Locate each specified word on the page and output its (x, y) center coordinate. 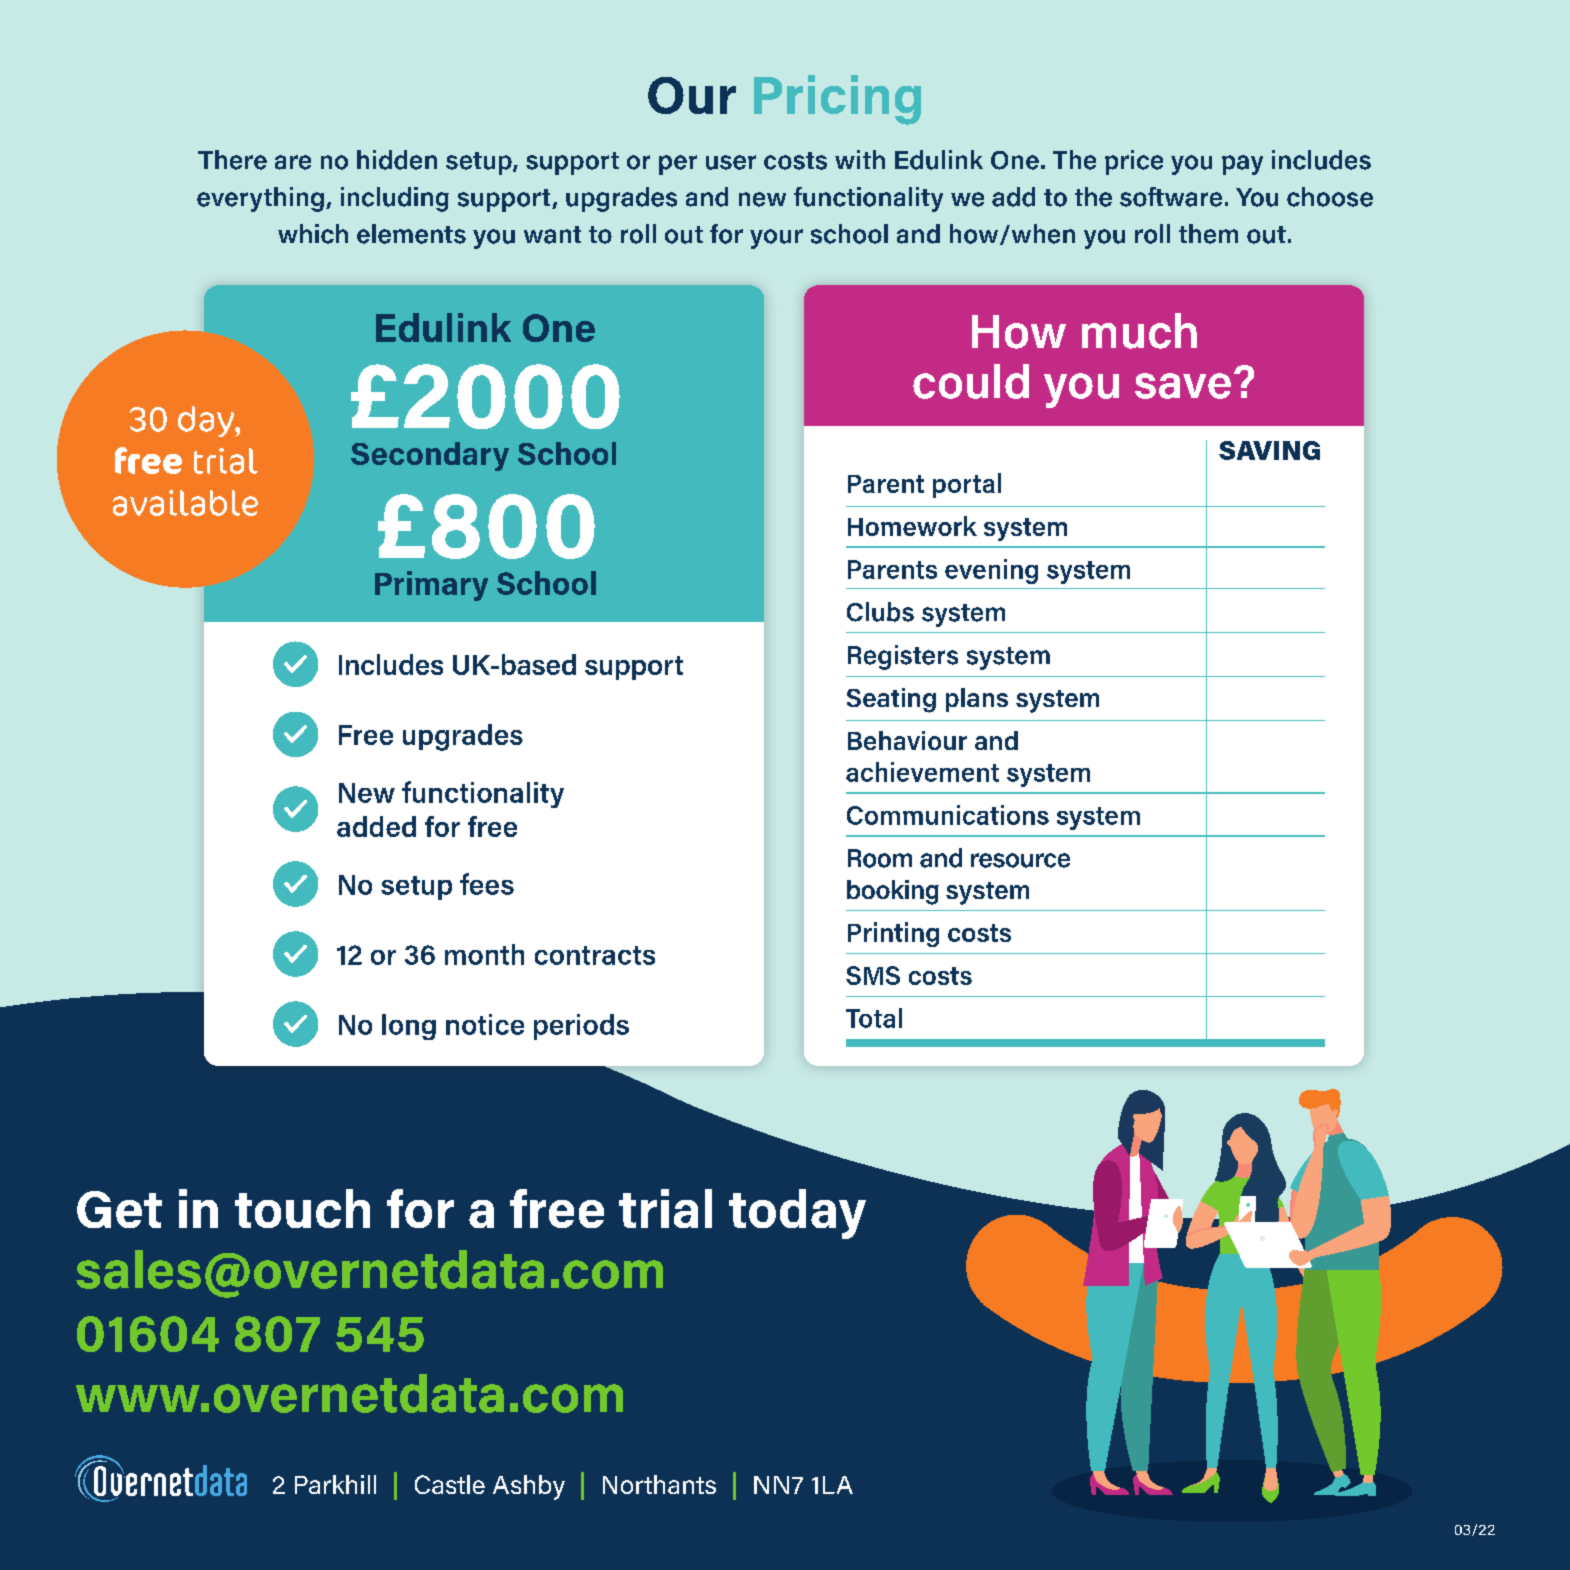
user (731, 162)
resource (1020, 860)
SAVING (1269, 450)
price (1134, 162)
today (797, 1214)
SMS (873, 975)
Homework (912, 526)
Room (880, 858)
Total (874, 1018)
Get (119, 1209)
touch (302, 1208)
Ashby (529, 1487)
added (376, 826)
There (232, 160)
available (185, 503)
